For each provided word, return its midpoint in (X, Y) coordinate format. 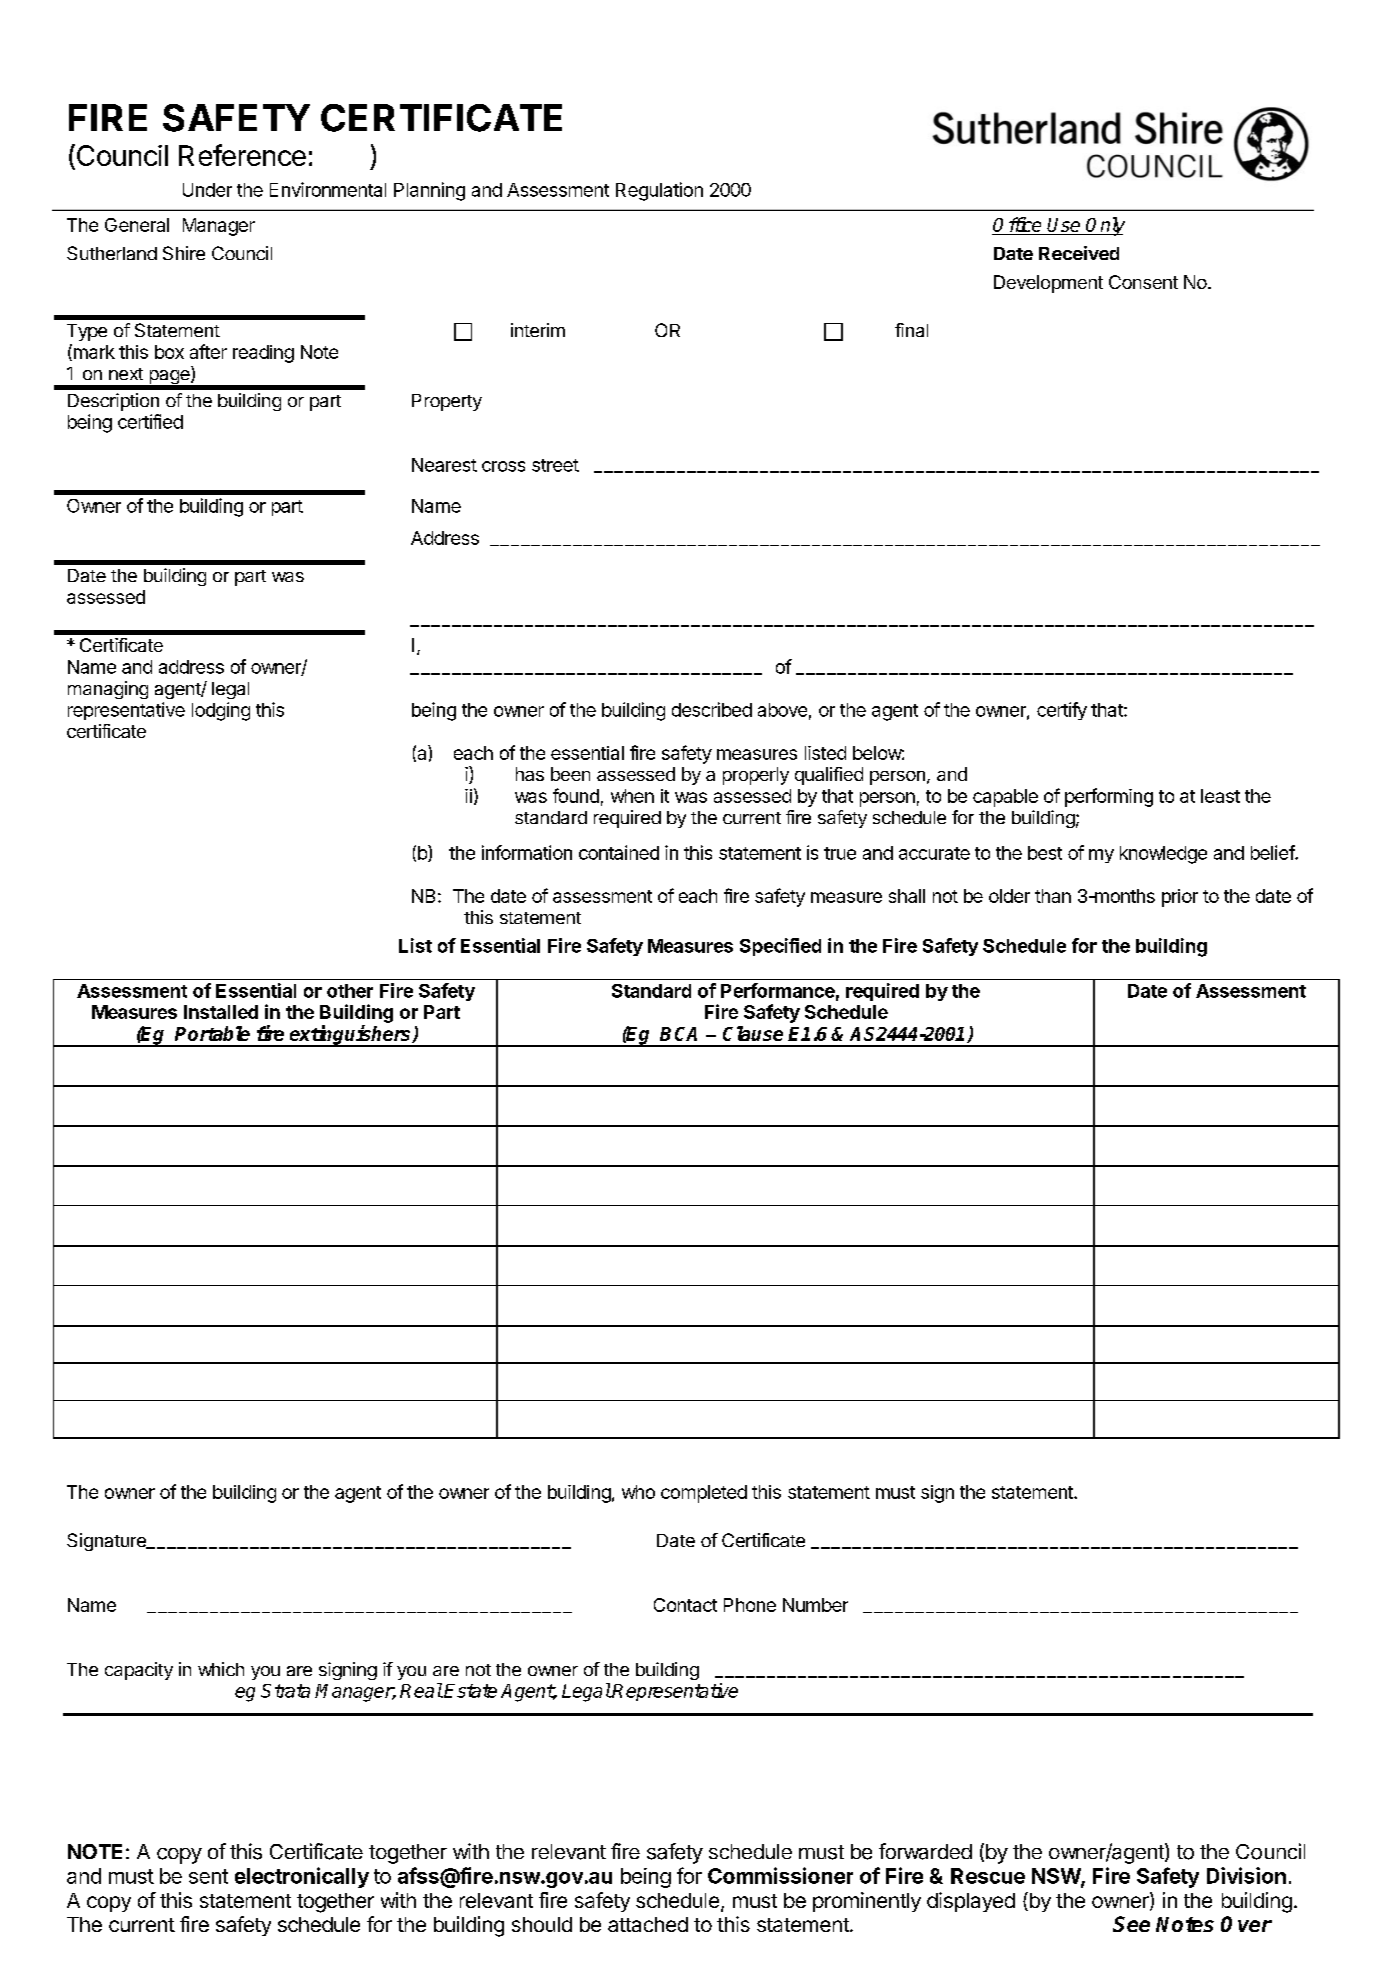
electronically (302, 1877)
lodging (221, 711)
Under (207, 190)
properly (756, 776)
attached (648, 1924)
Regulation (659, 191)
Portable (212, 1033)
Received (1079, 253)
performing (1109, 797)
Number (815, 1605)
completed (704, 1494)
